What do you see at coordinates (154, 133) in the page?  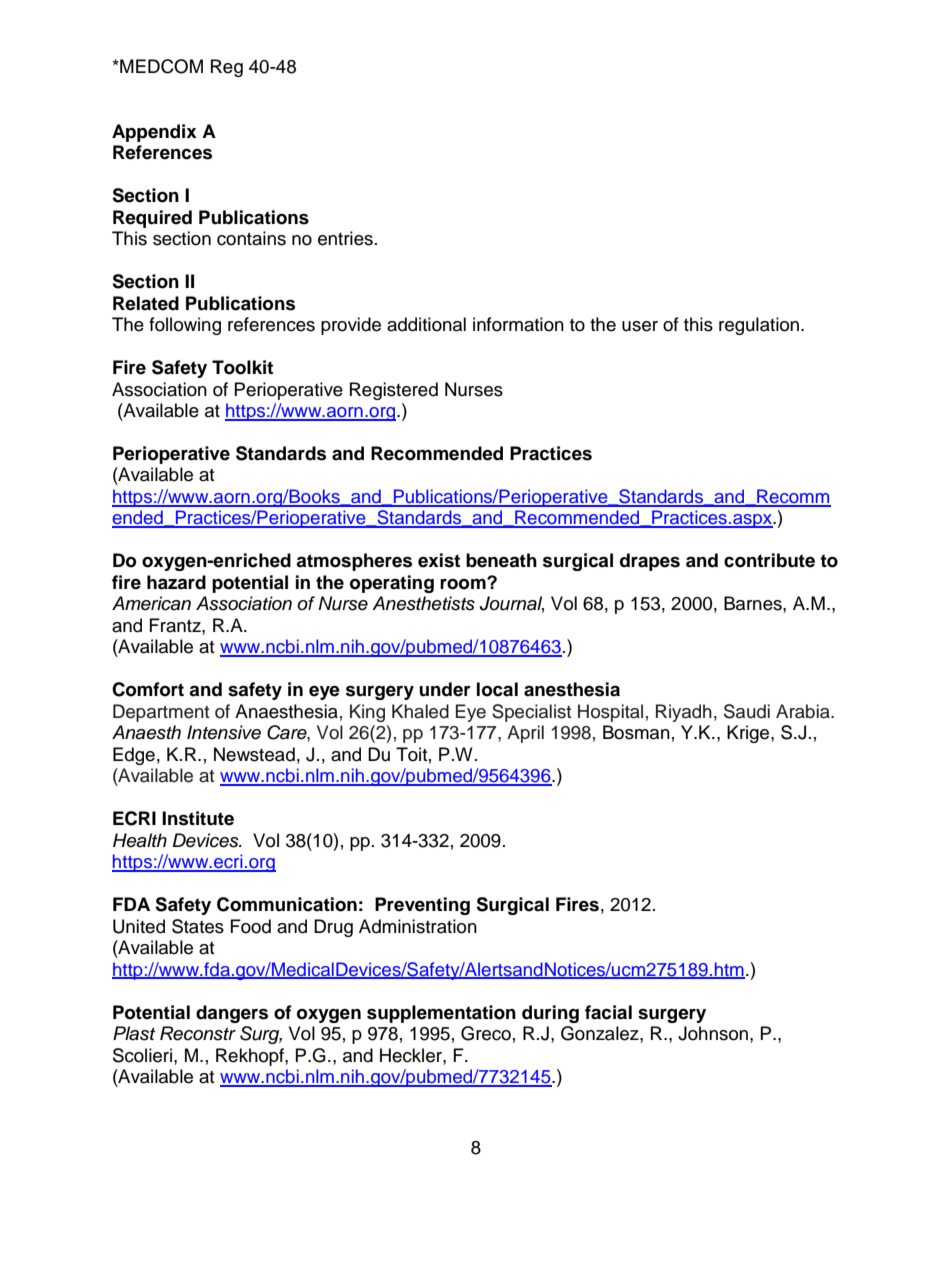 I see `Appendix` at bounding box center [154, 133].
